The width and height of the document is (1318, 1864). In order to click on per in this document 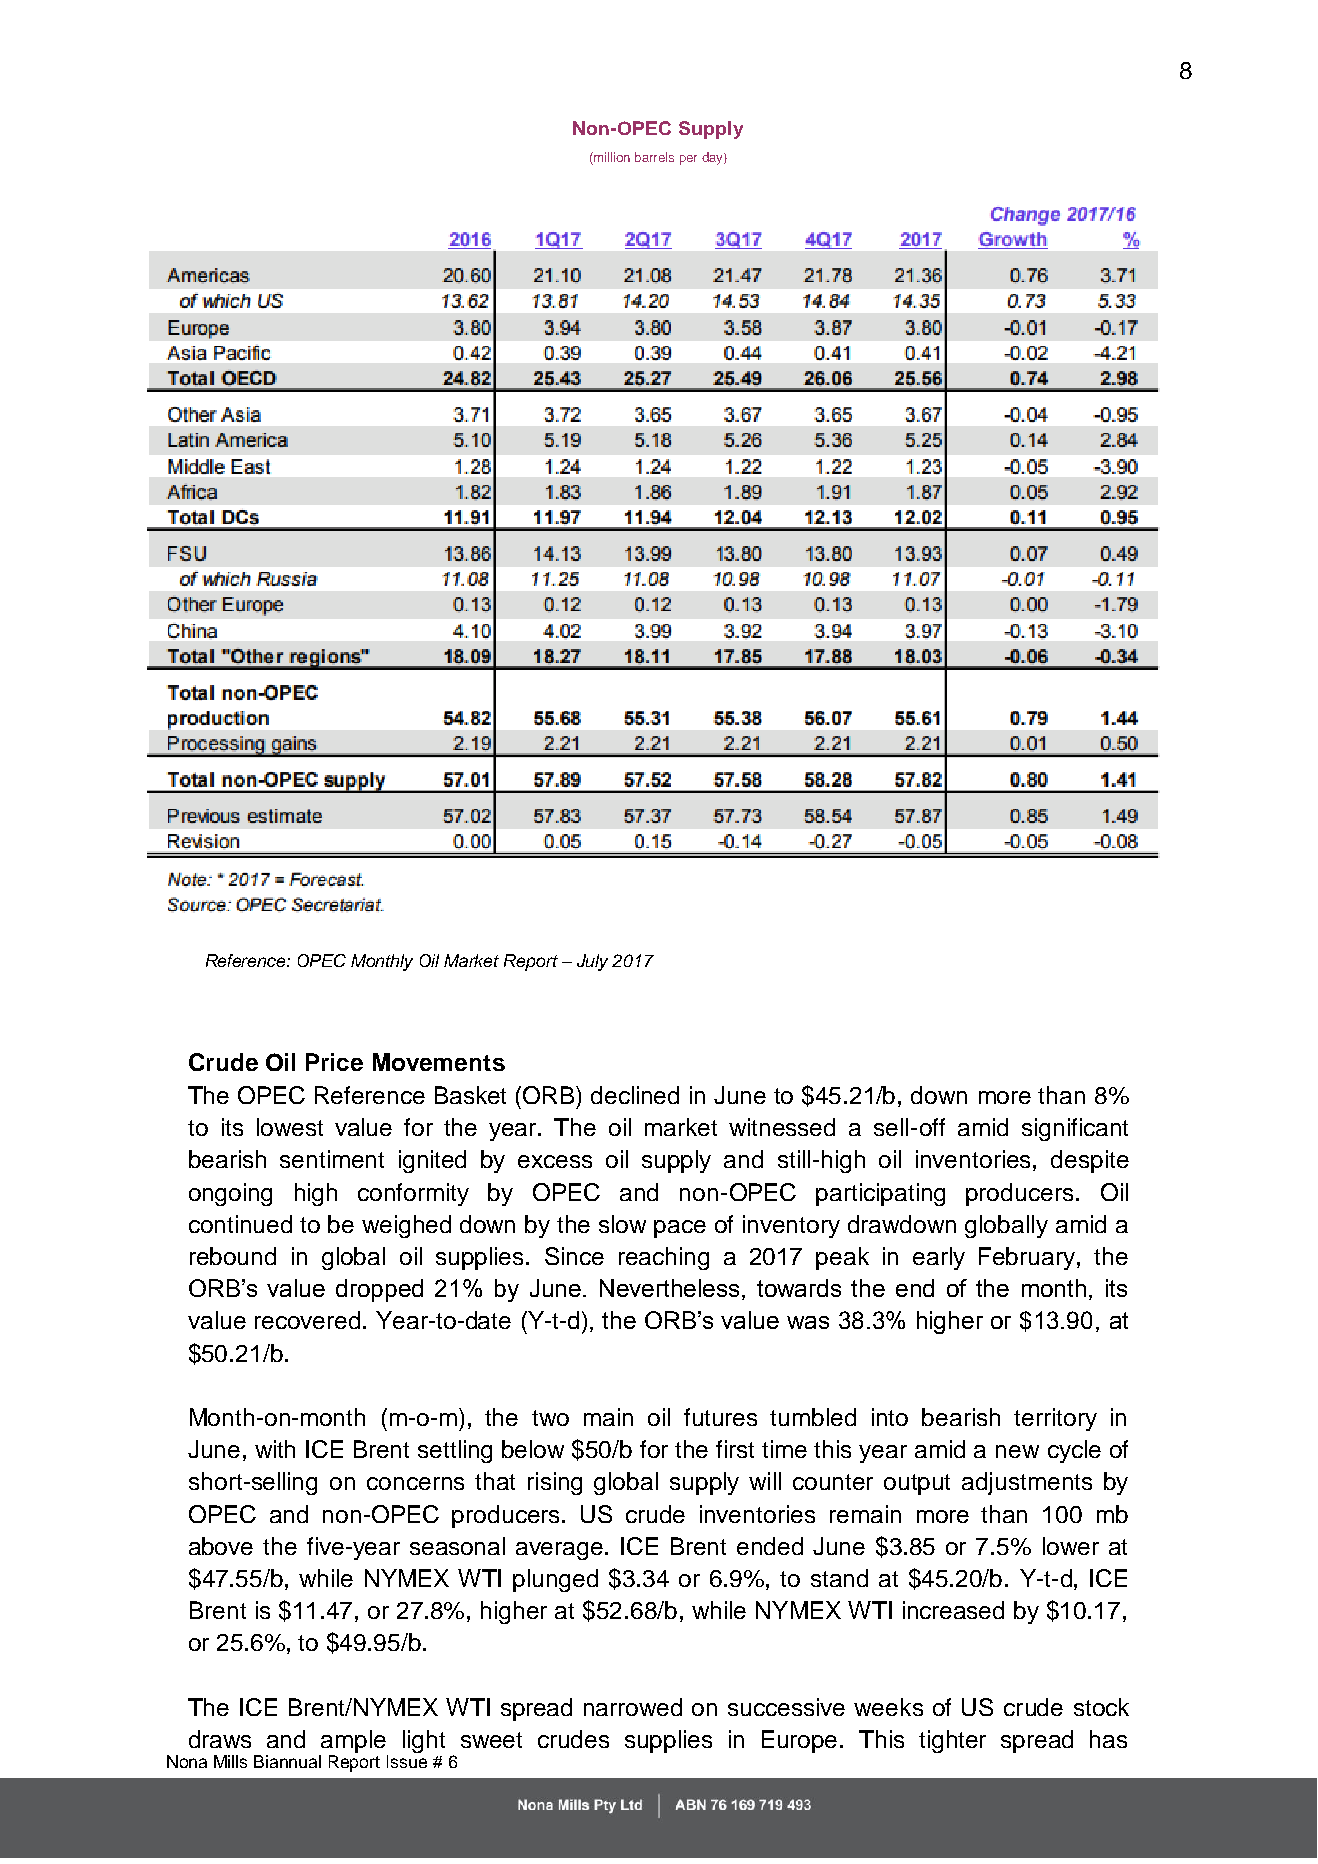, I will do `click(688, 160)`.
